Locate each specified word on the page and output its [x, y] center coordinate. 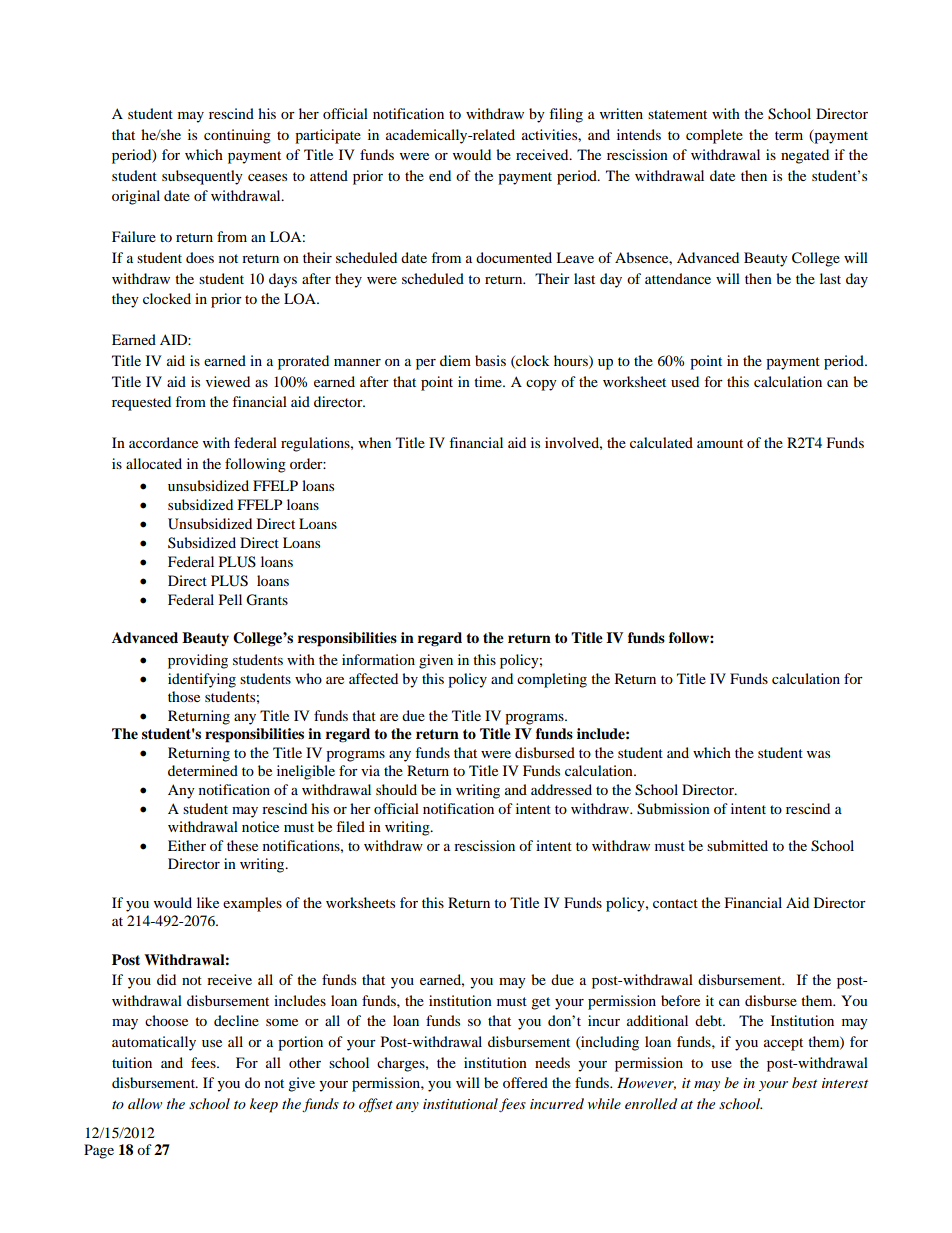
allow [145, 1103]
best [804, 1082]
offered [525, 1082]
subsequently [202, 177]
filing [566, 115]
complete [714, 136]
